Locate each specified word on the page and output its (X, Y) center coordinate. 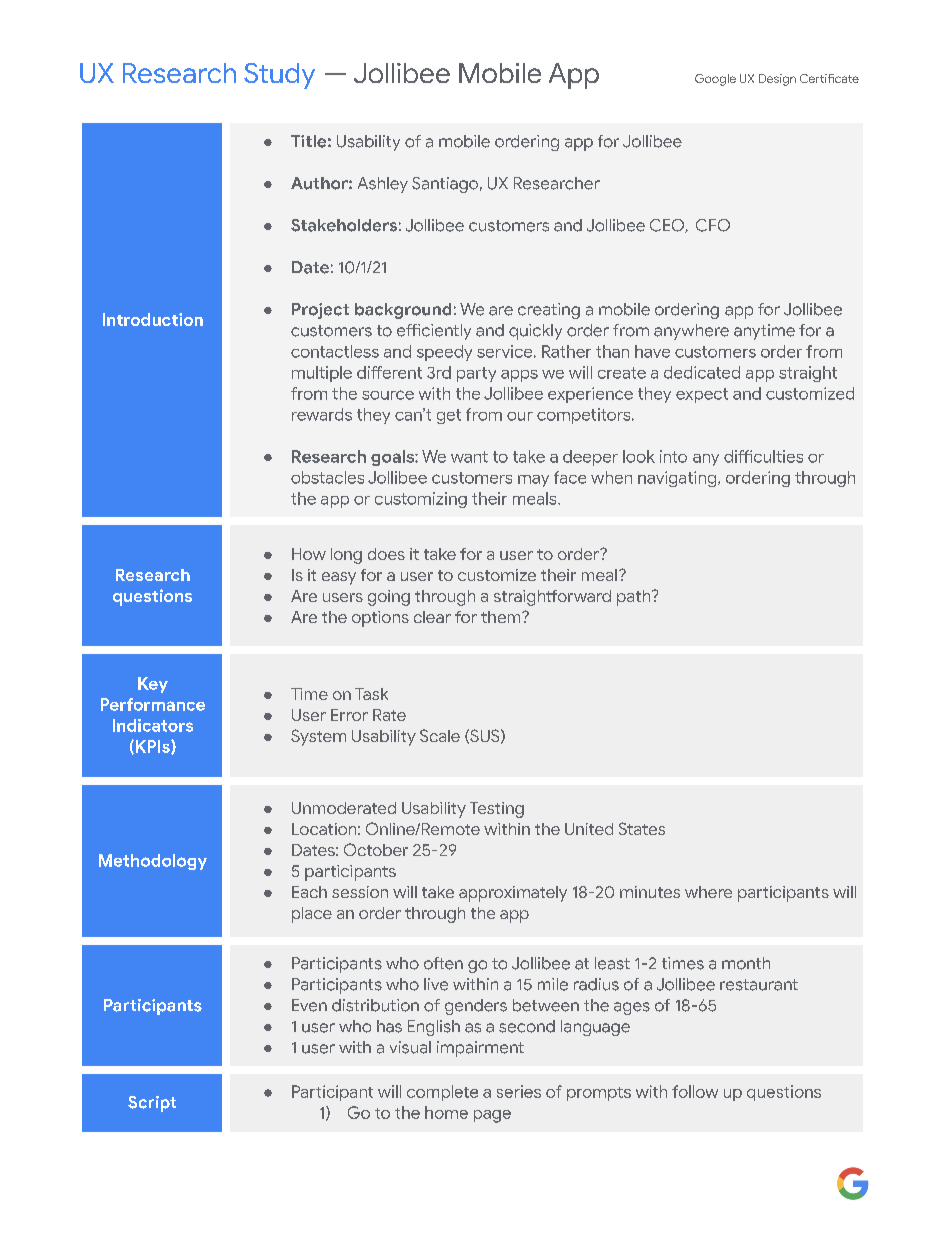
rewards (322, 414)
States (642, 828)
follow (695, 1091)
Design (777, 80)
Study (279, 76)
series (519, 1091)
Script (152, 1104)
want (469, 457)
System (318, 737)
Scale (440, 735)
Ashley (383, 185)
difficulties (763, 456)
